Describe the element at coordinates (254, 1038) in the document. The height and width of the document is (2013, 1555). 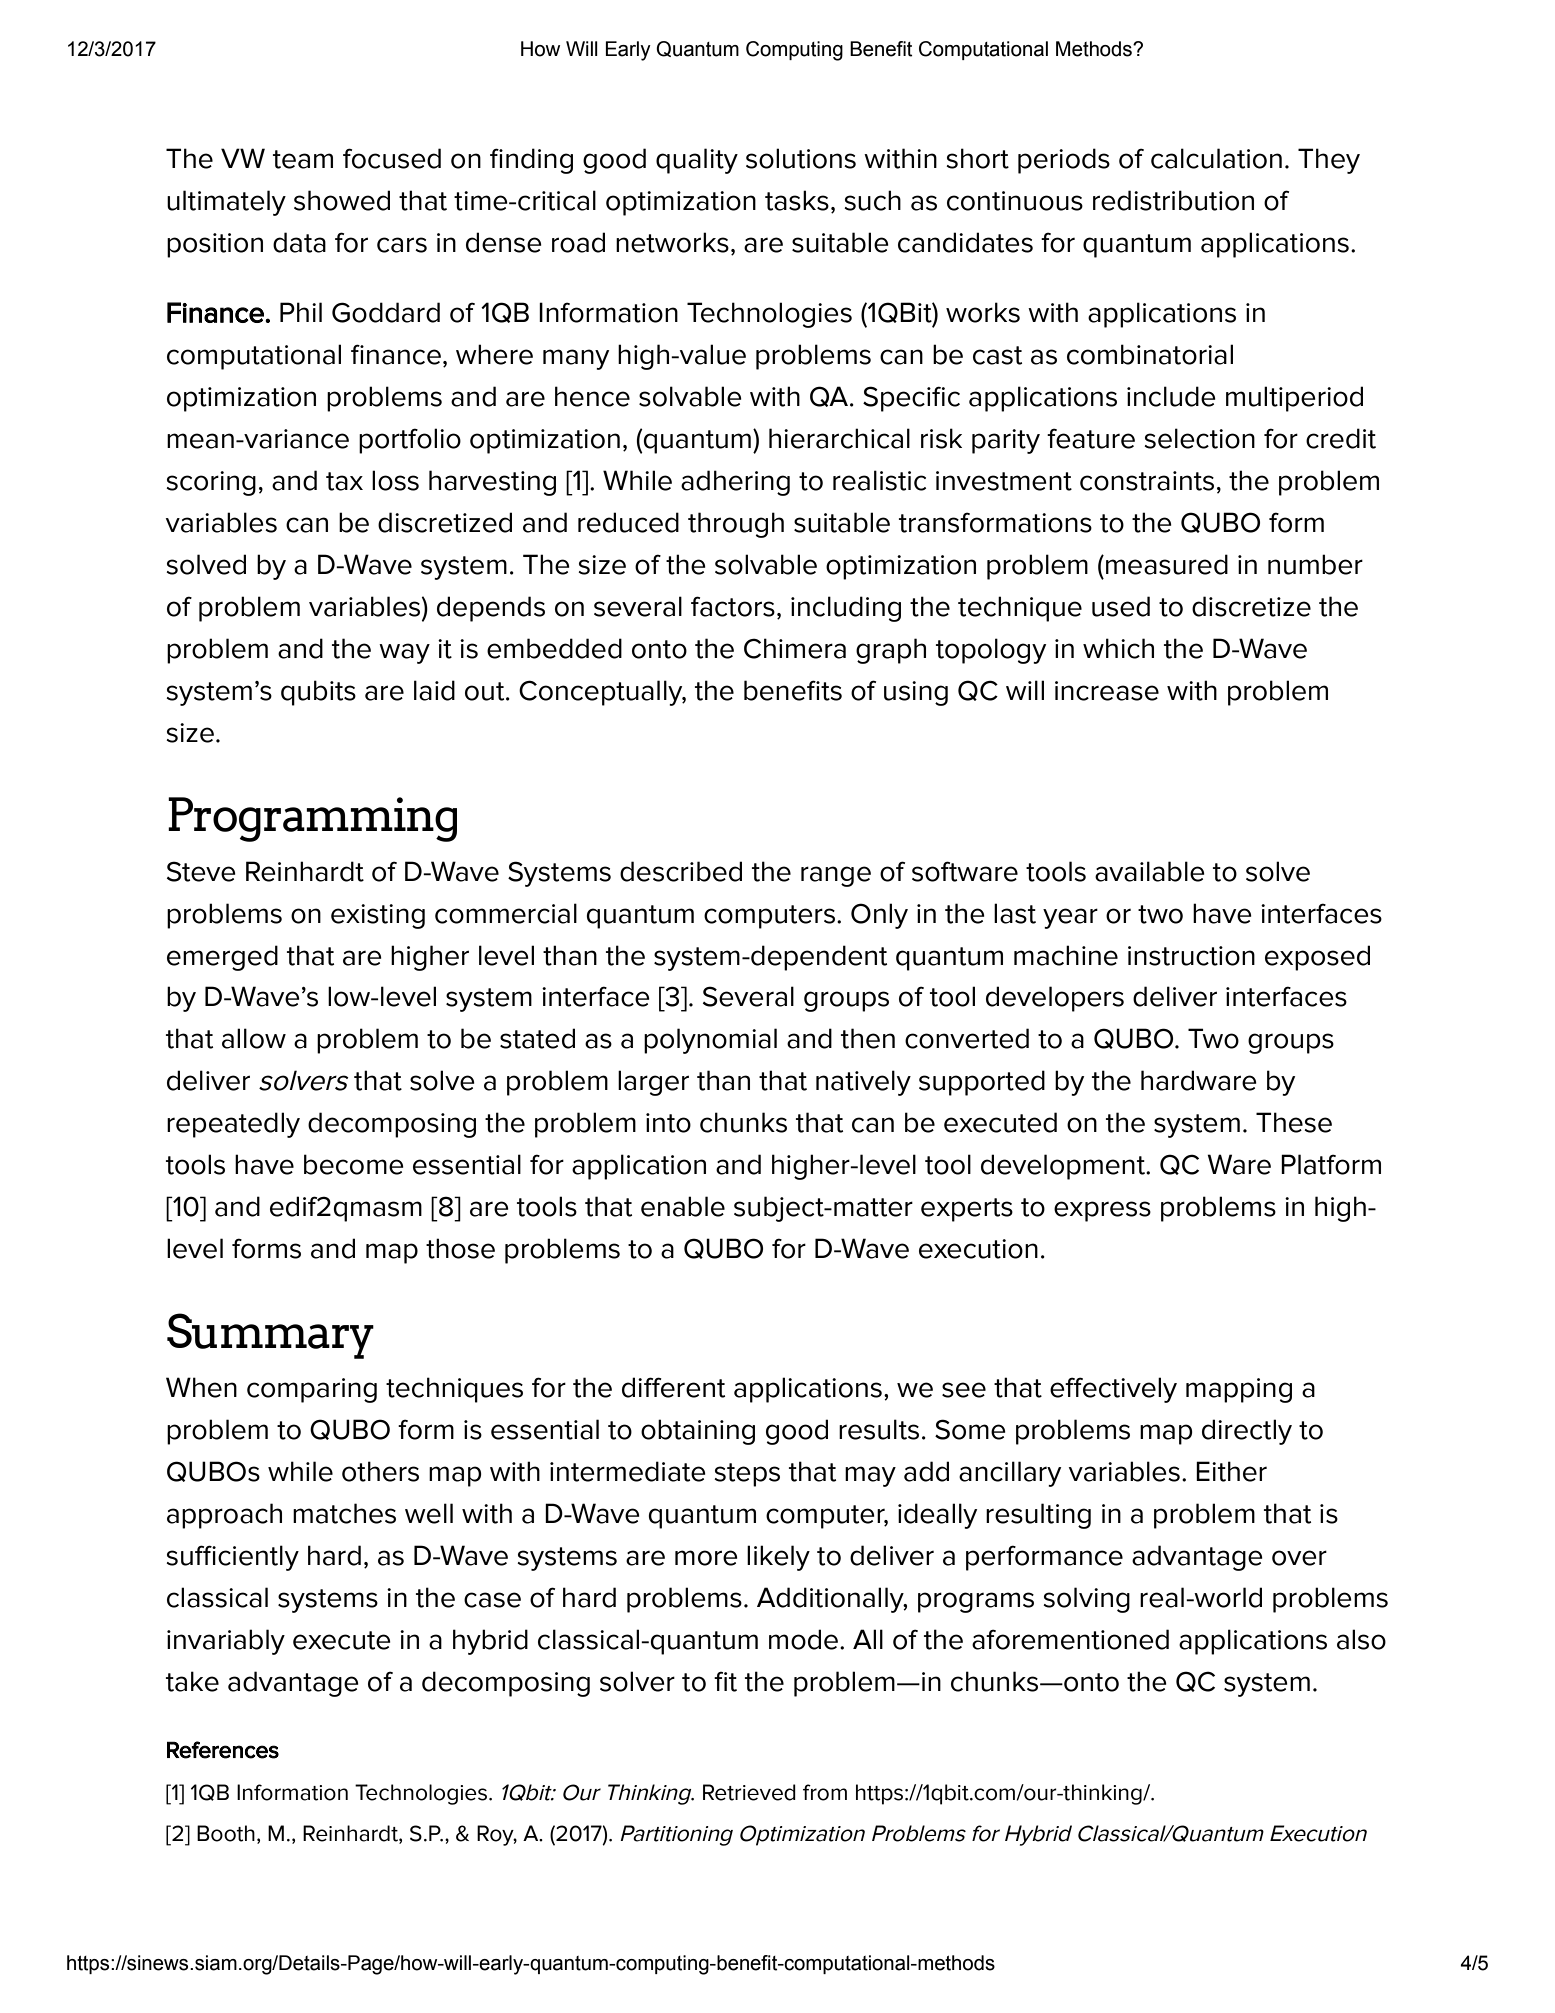
I see `allow` at that location.
